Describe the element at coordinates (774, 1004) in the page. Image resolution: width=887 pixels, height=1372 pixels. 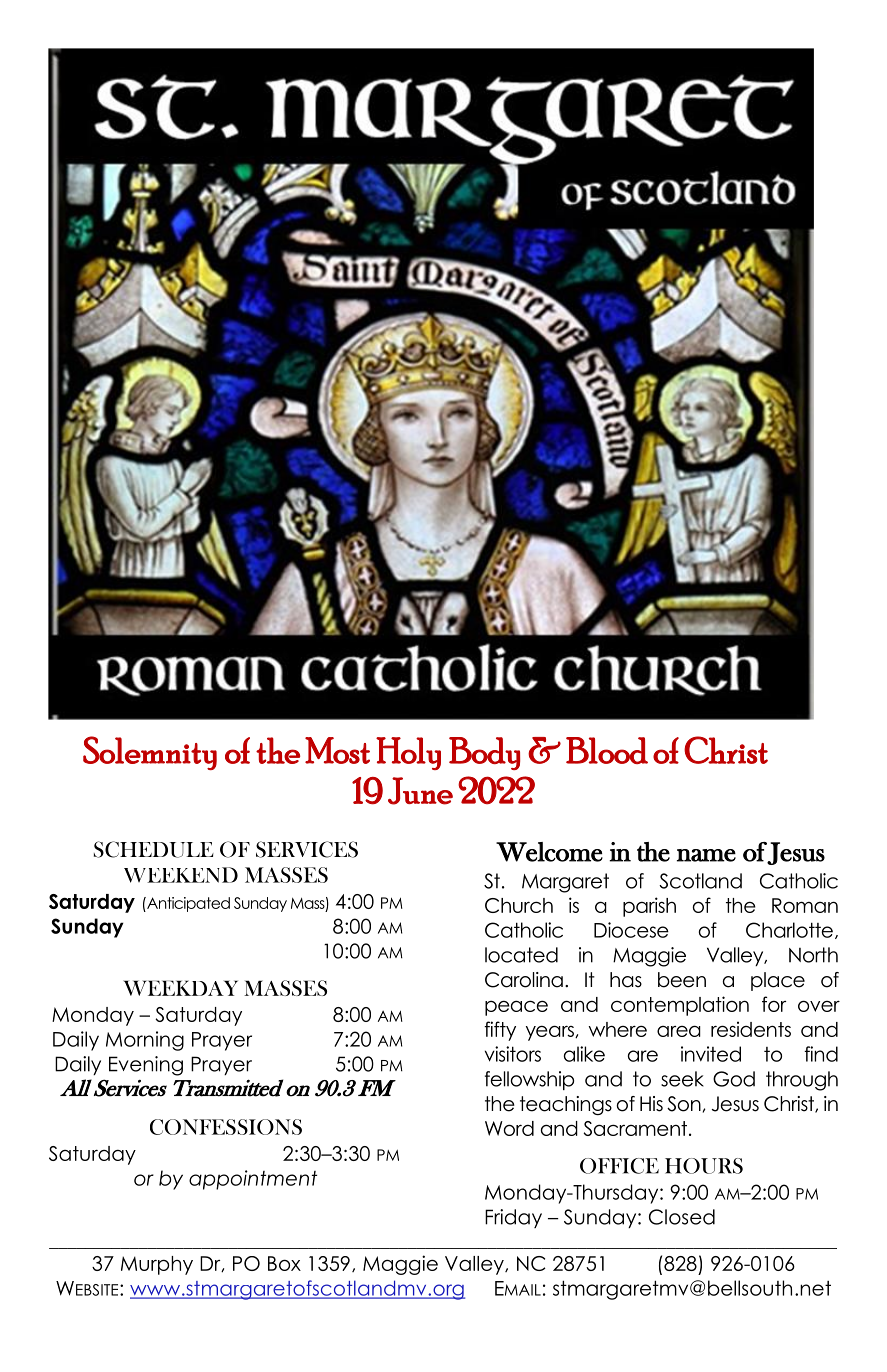
I see `for` at that location.
